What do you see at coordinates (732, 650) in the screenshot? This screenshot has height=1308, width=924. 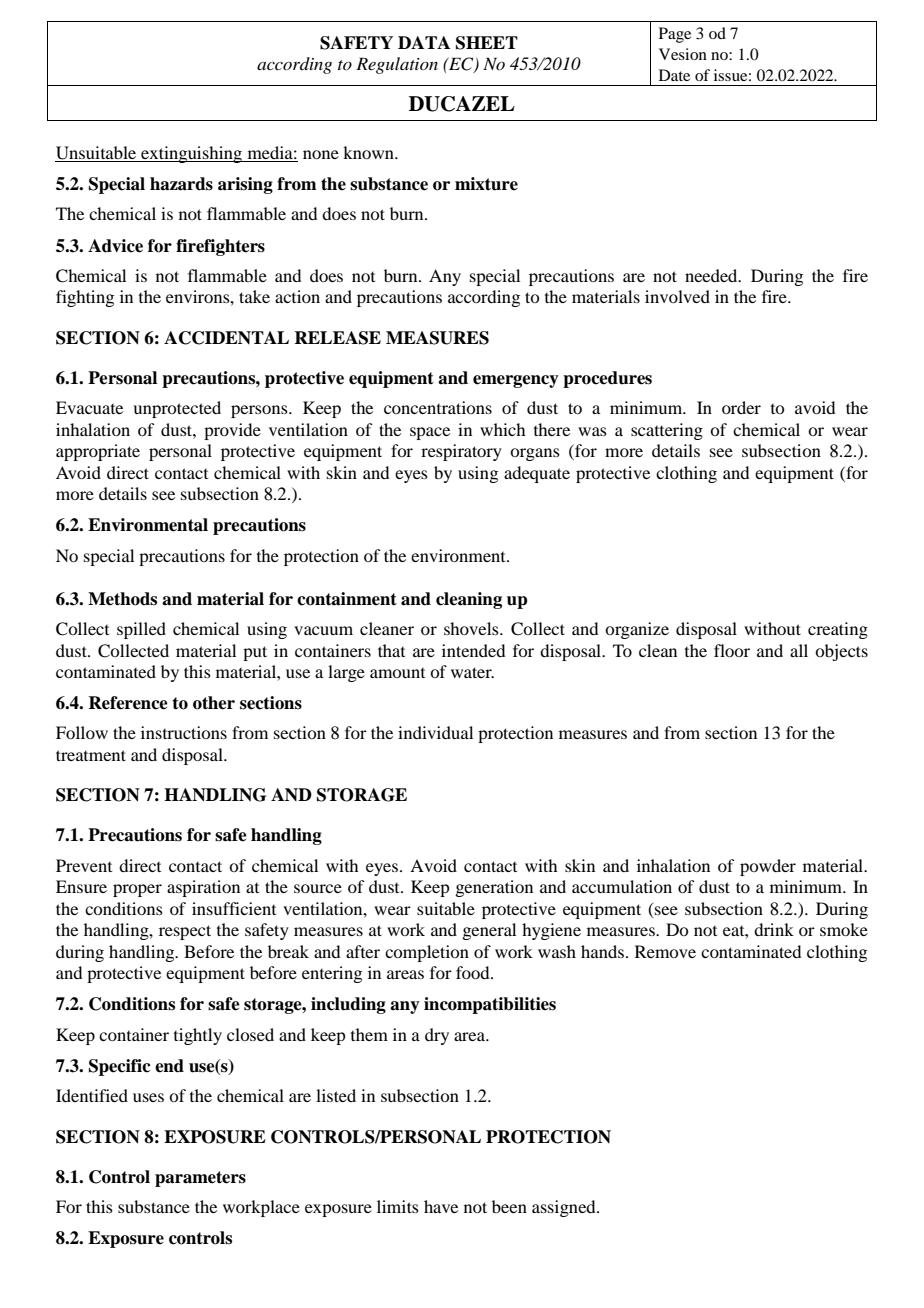 I see `floor` at bounding box center [732, 650].
